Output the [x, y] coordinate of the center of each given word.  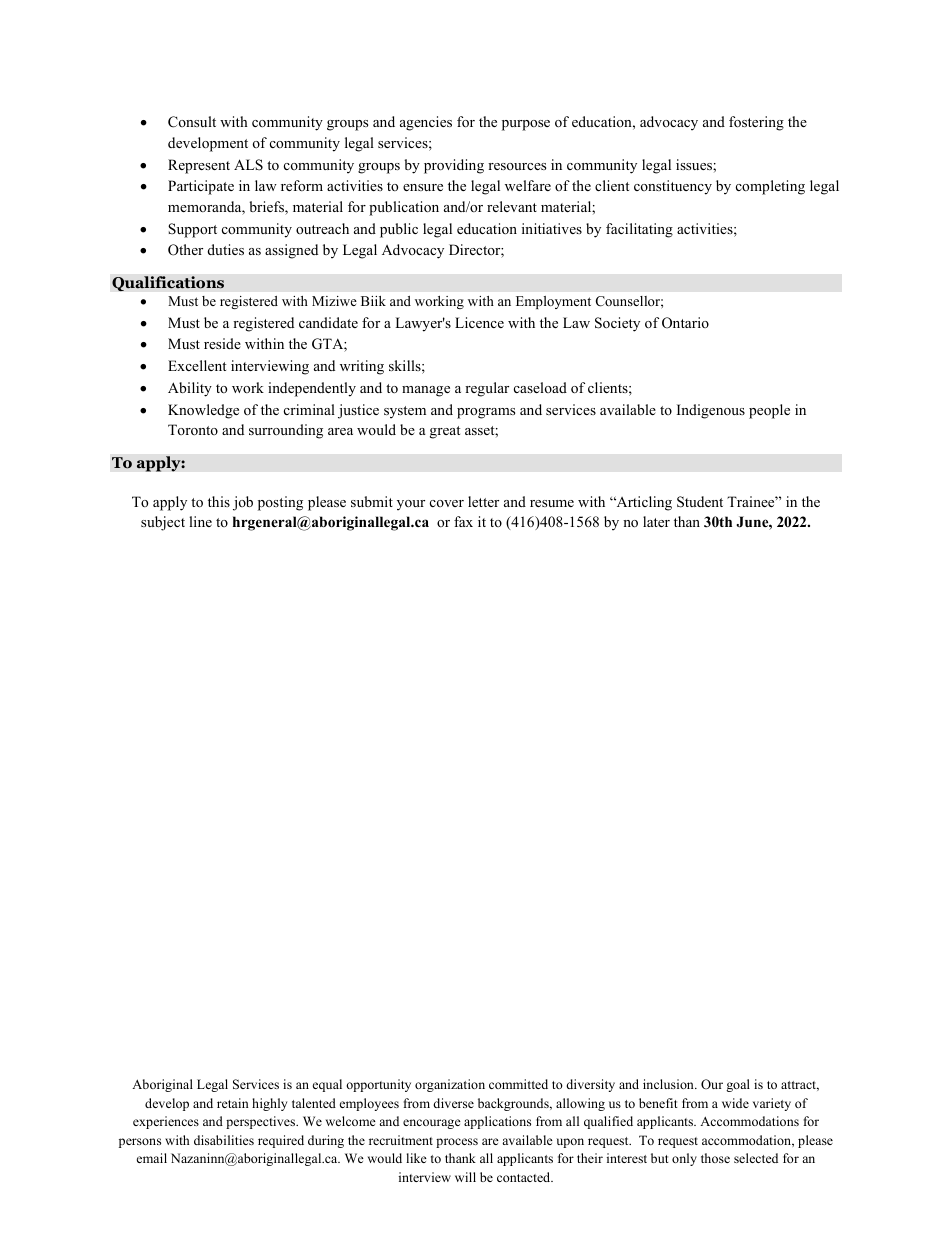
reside [222, 343]
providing [454, 166]
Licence [479, 322]
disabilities [224, 1140]
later [656, 521]
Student [700, 502]
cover [447, 503]
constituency [673, 187]
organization [450, 1085]
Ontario [685, 323]
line [200, 521]
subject [163, 523]
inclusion [669, 1084]
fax [463, 521]
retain [233, 1103]
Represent [199, 166]
